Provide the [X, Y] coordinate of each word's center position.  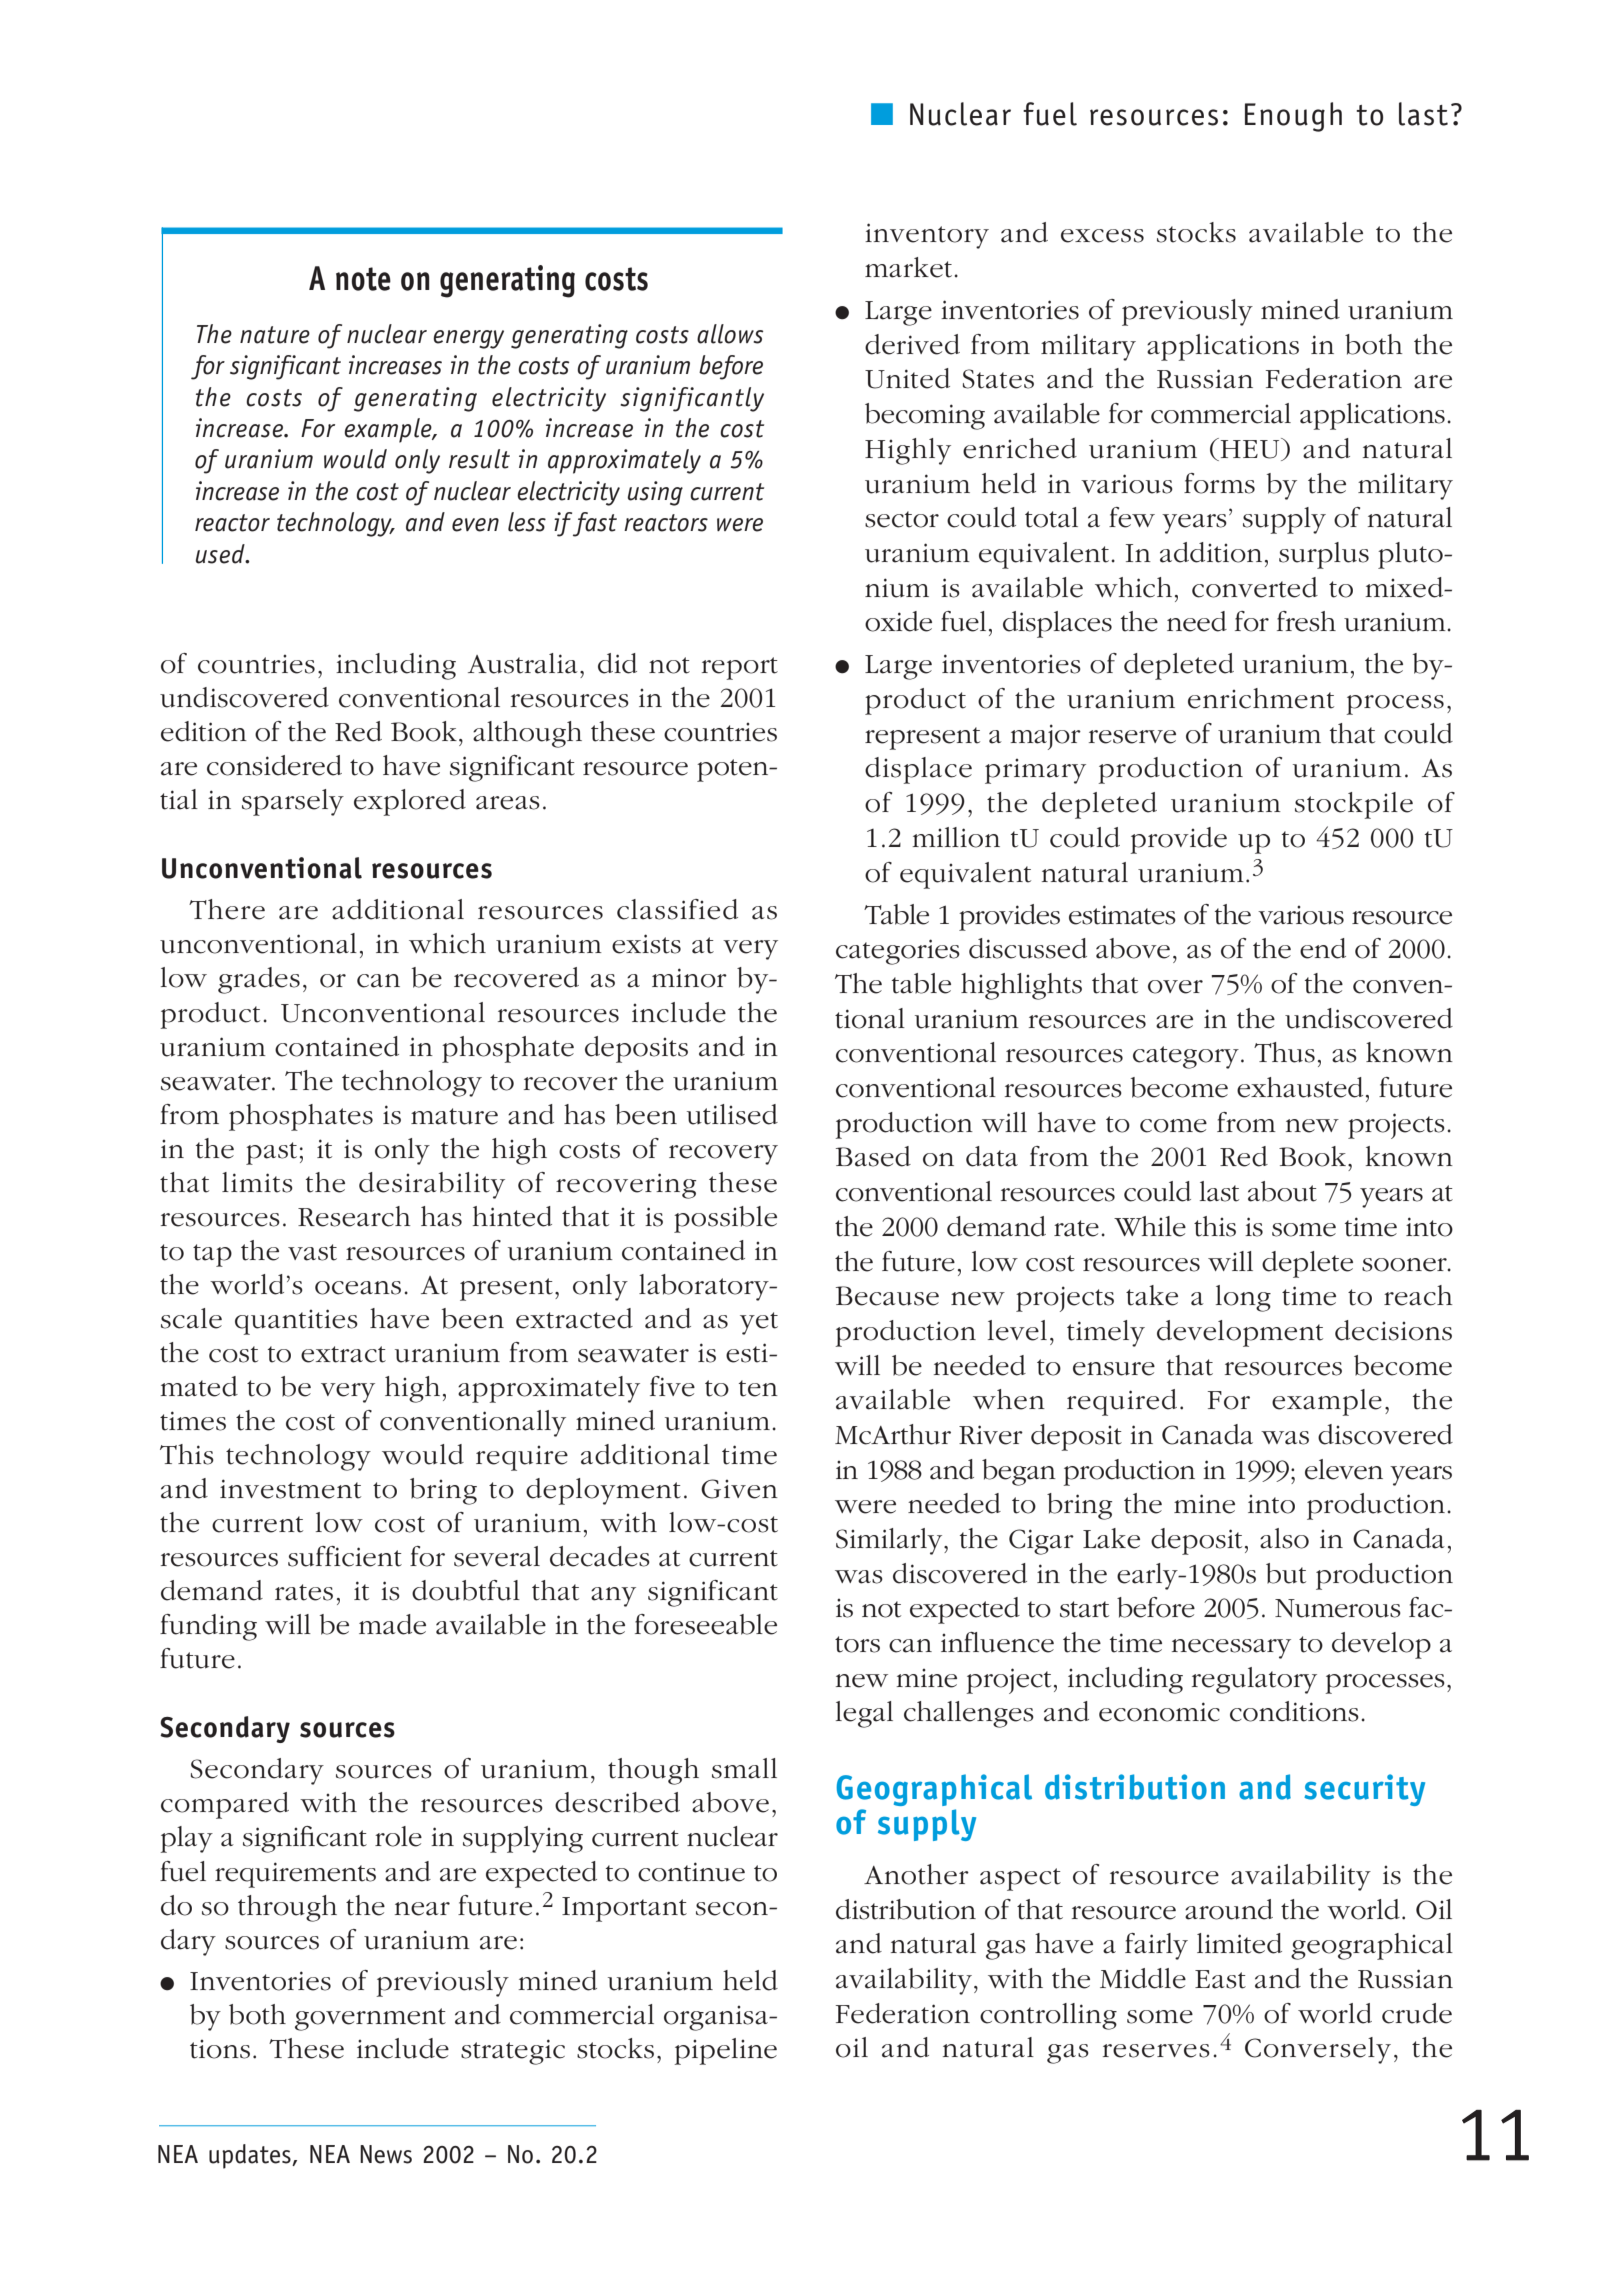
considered [274, 765]
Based [873, 1156]
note [363, 279]
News [386, 2154]
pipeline [725, 2051]
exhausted [1300, 1087]
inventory [927, 236]
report [740, 668]
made [392, 1624]
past [271, 1153]
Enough [1293, 117]
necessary [1231, 1649]
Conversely [1318, 2050]
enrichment [1261, 698]
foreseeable [706, 1624]
